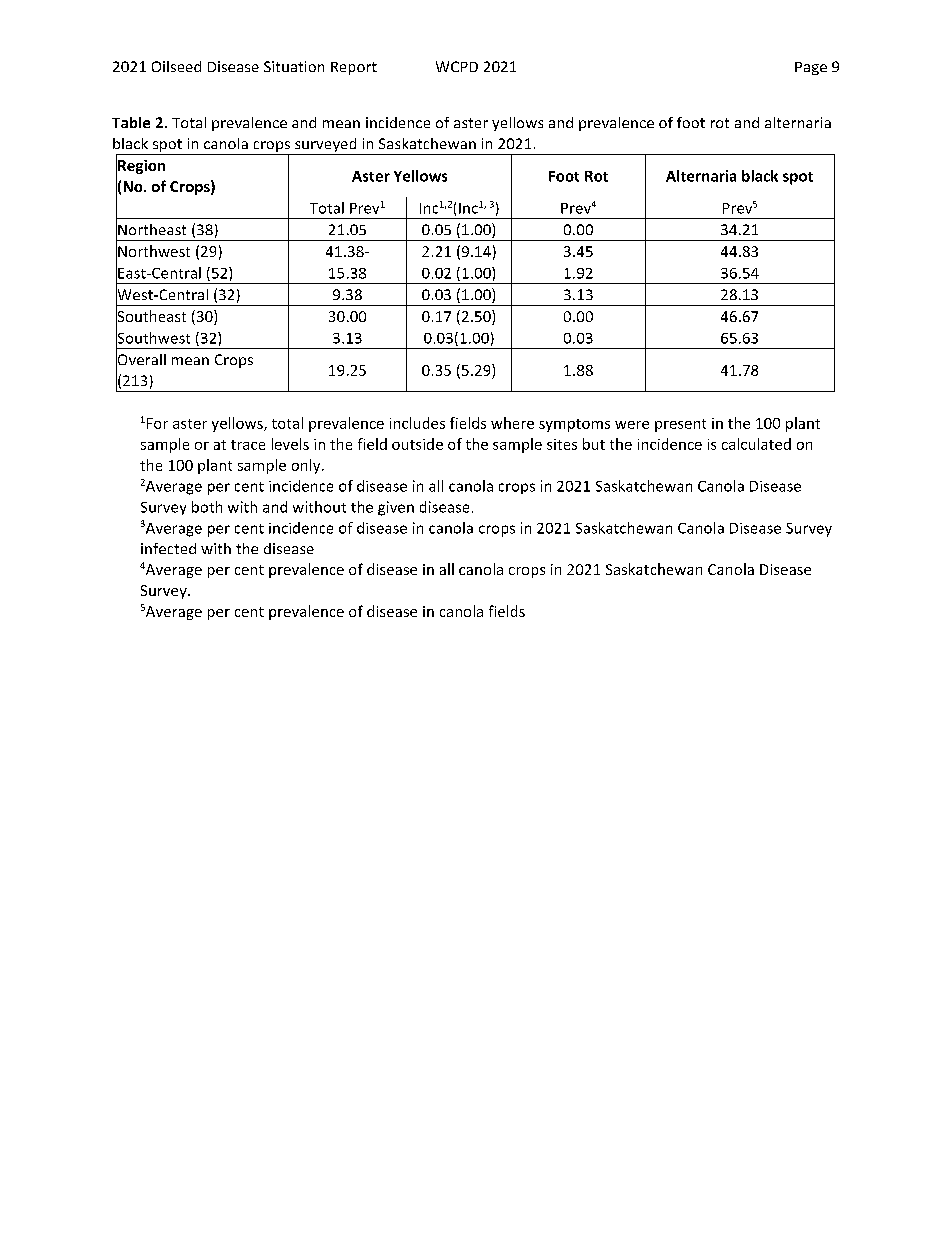  What do you see at coordinates (141, 359) in the image?
I see `Overall` at bounding box center [141, 359].
